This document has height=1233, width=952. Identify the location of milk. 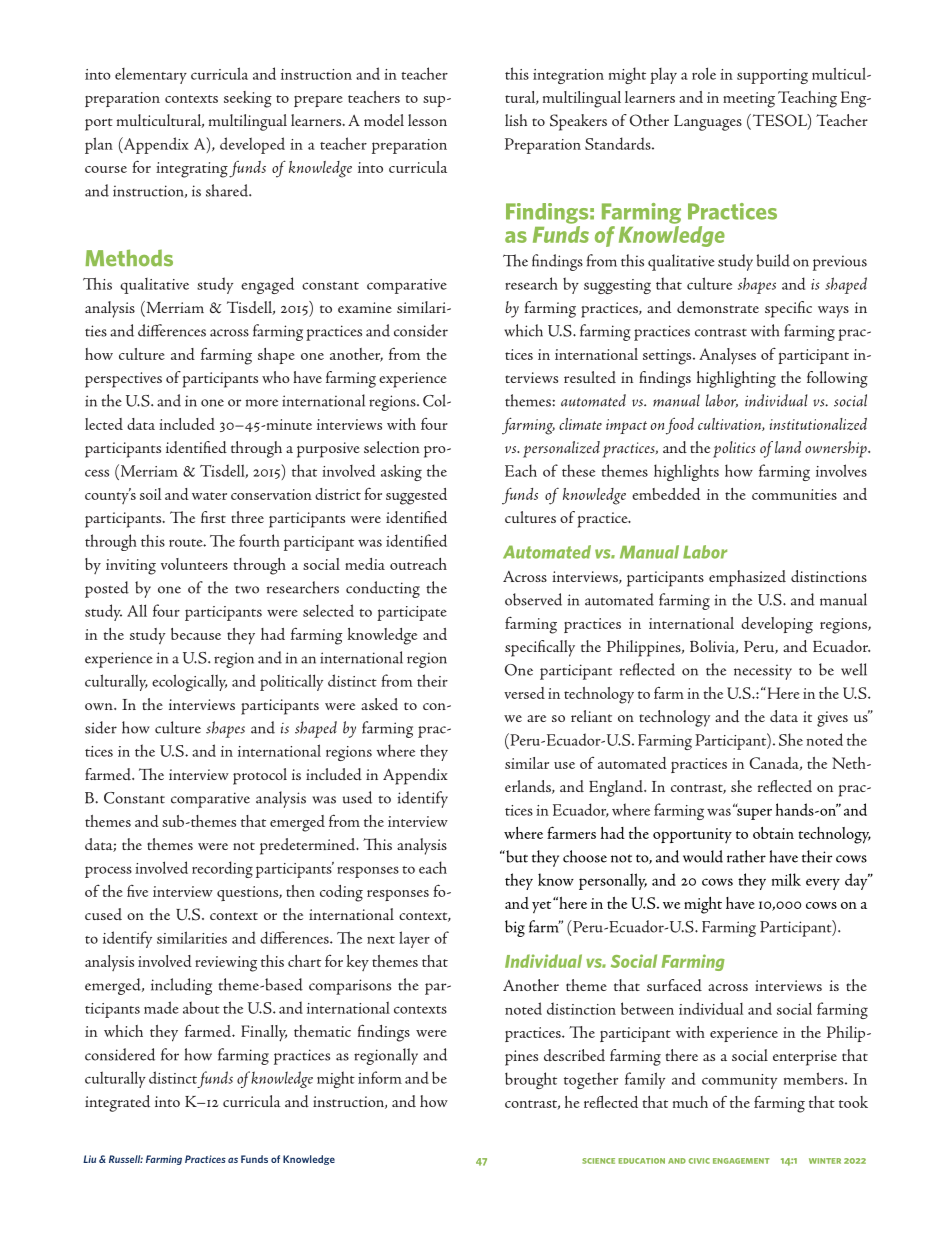
(786, 879).
